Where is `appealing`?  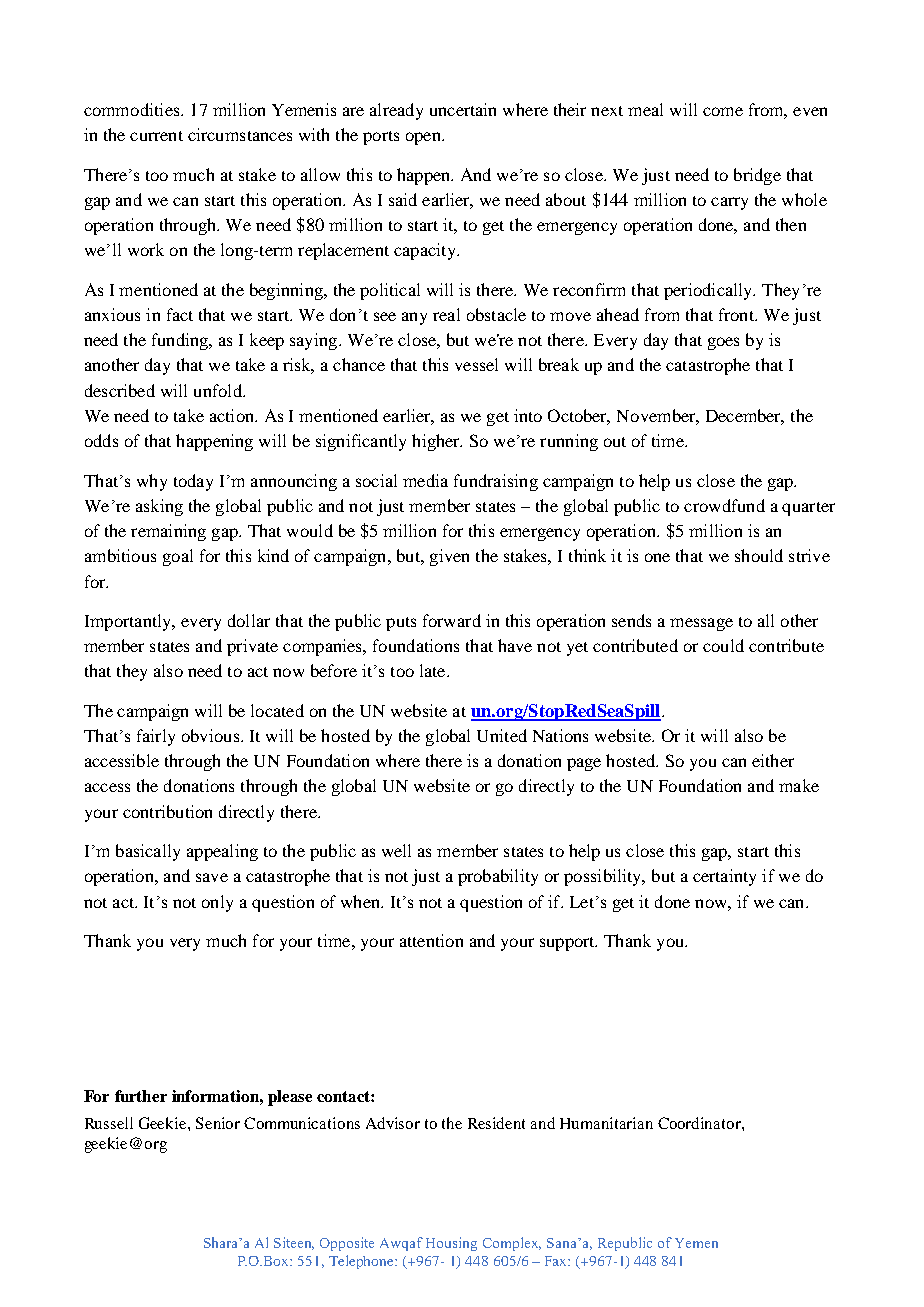
appealing is located at coordinates (222, 852).
